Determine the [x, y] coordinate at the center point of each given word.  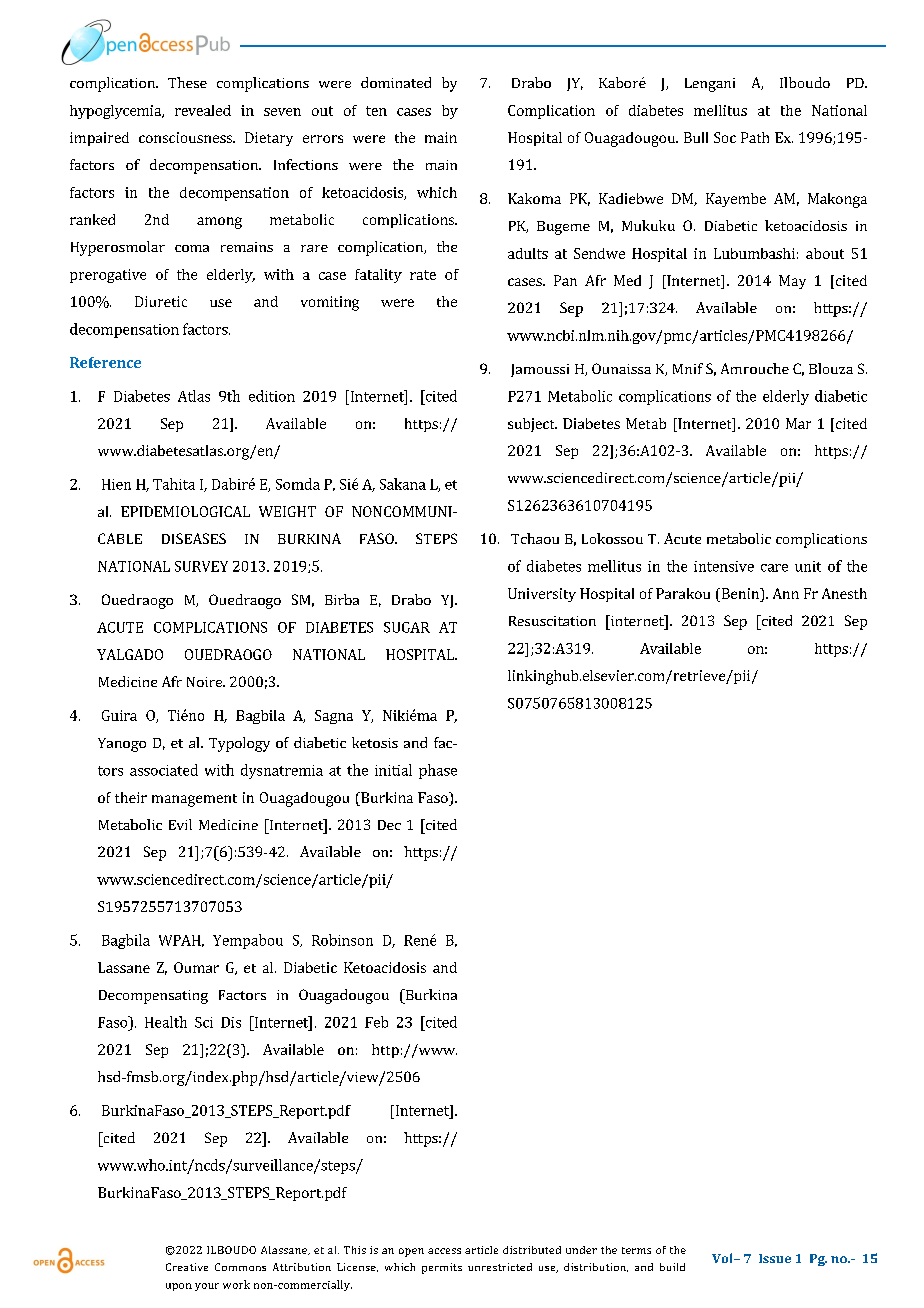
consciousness [186, 137]
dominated [396, 82]
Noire [206, 682]
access [444, 1251]
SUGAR [407, 627]
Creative [187, 1267]
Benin [740, 595]
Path [755, 137]
